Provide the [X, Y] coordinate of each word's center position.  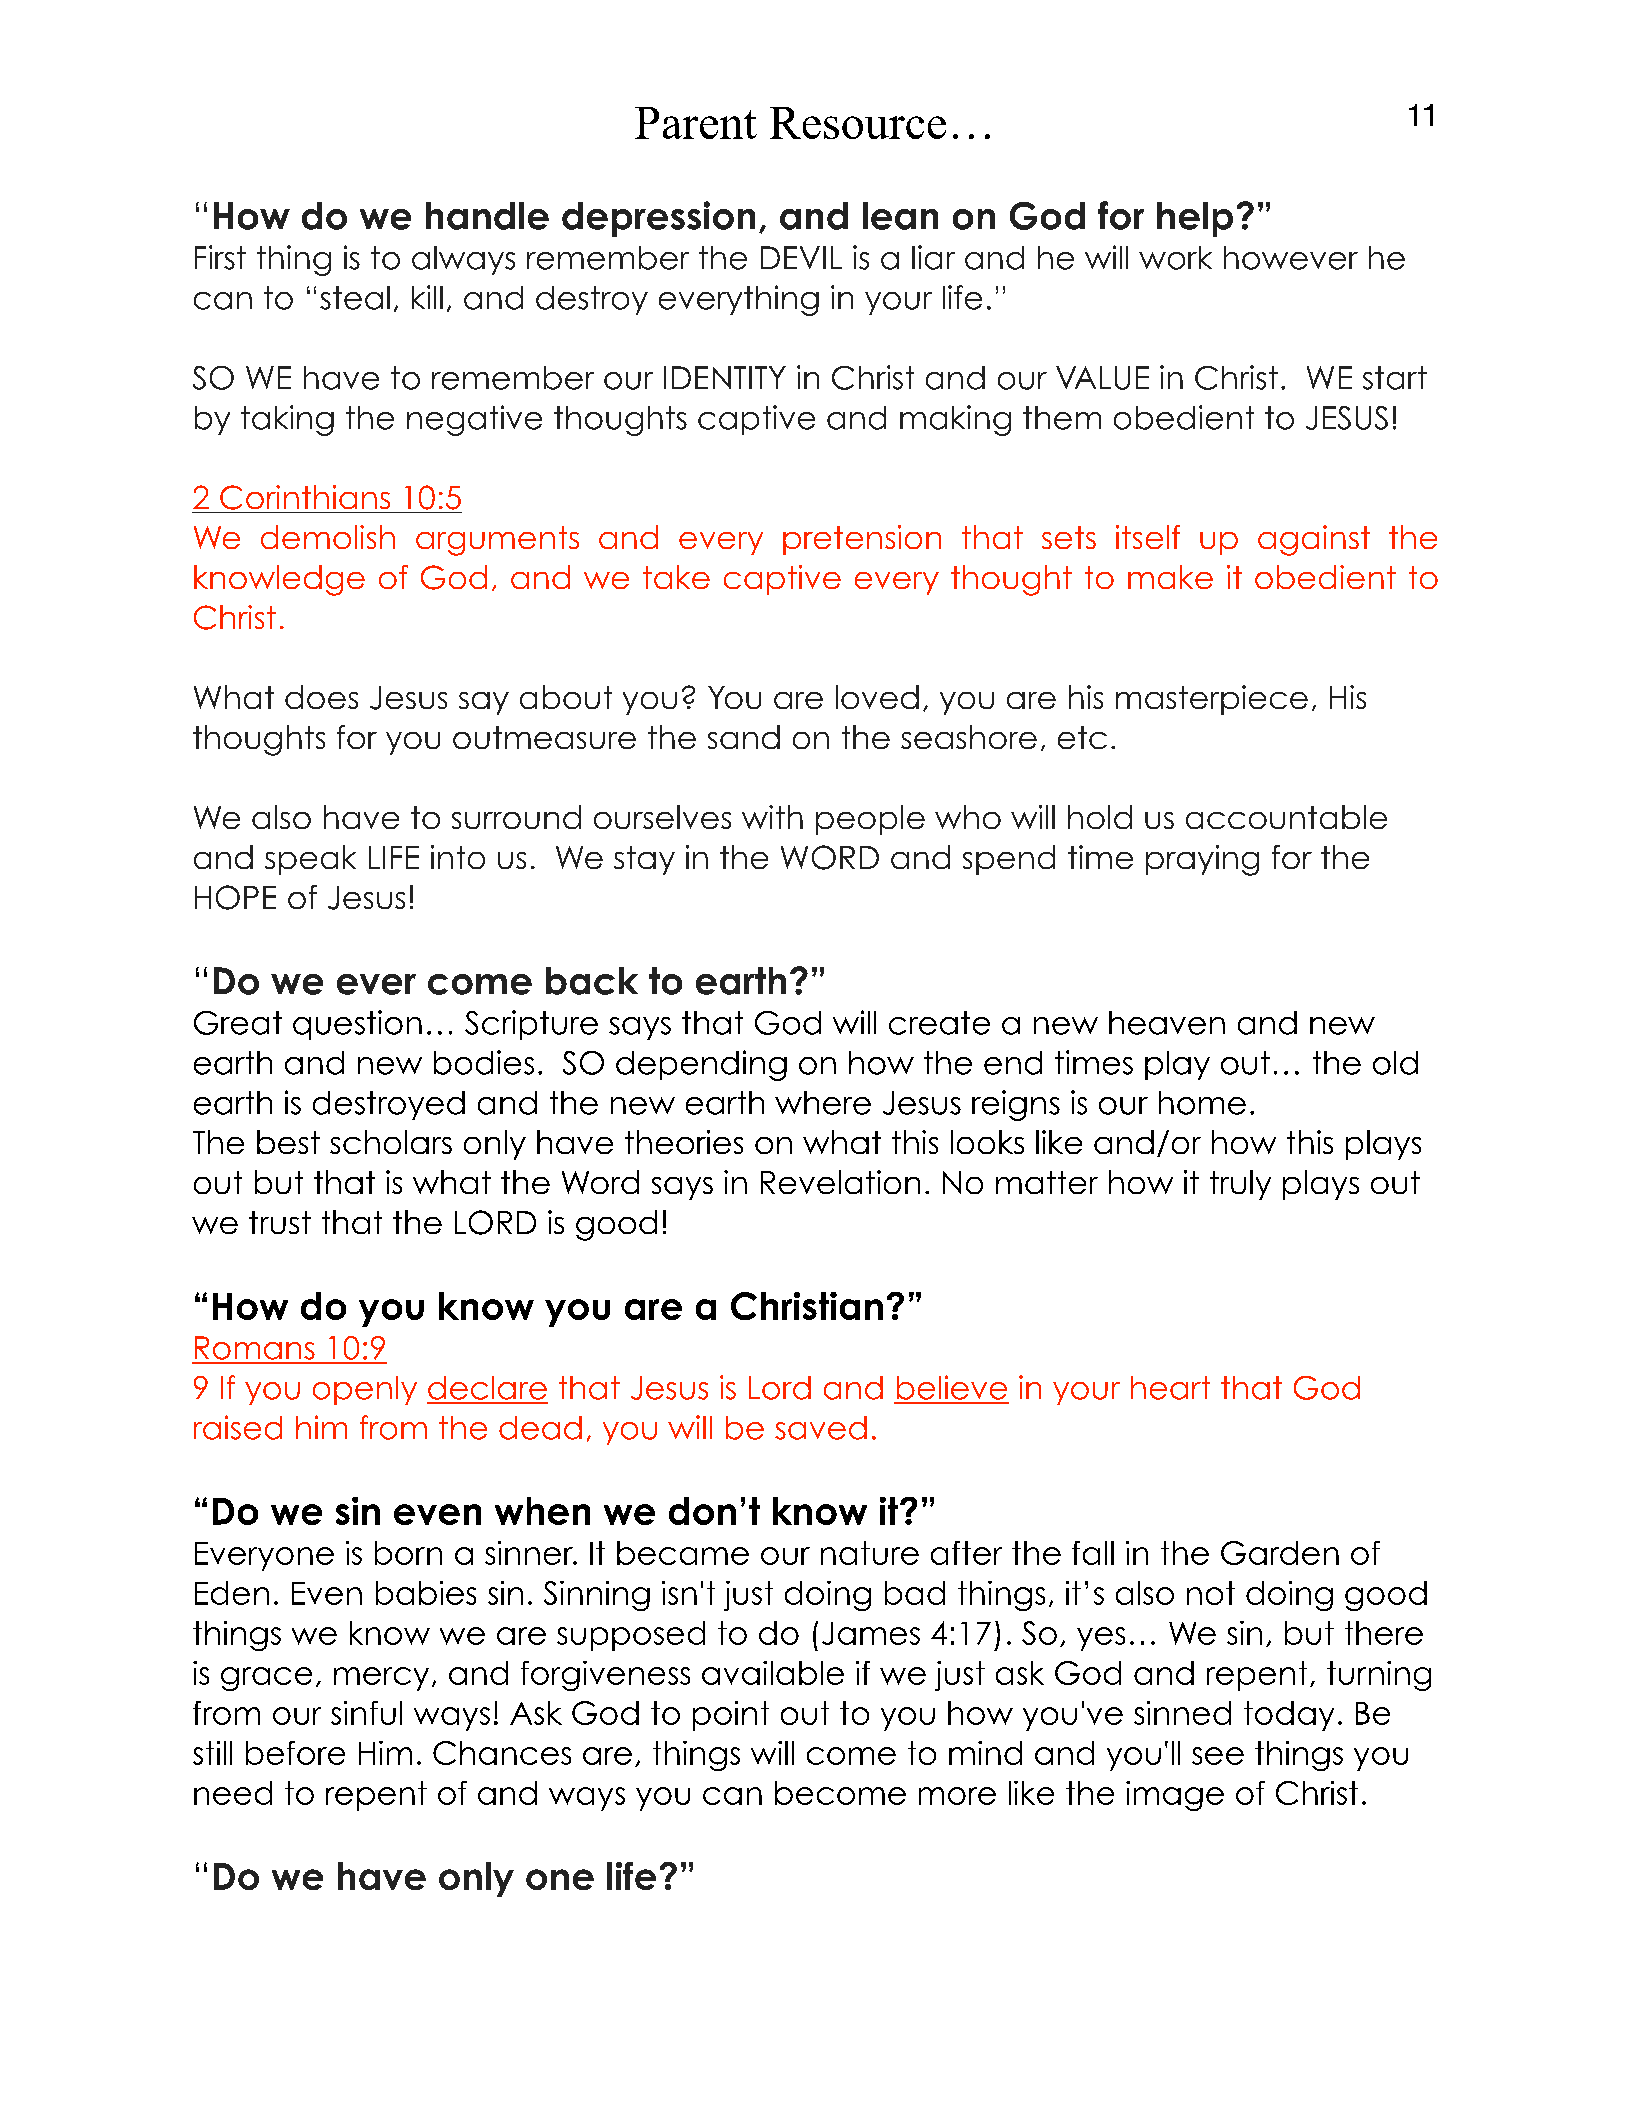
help [1195, 219]
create [939, 1023]
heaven [1167, 1023]
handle [487, 216]
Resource [858, 123]
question [357, 1025]
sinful [366, 1713]
